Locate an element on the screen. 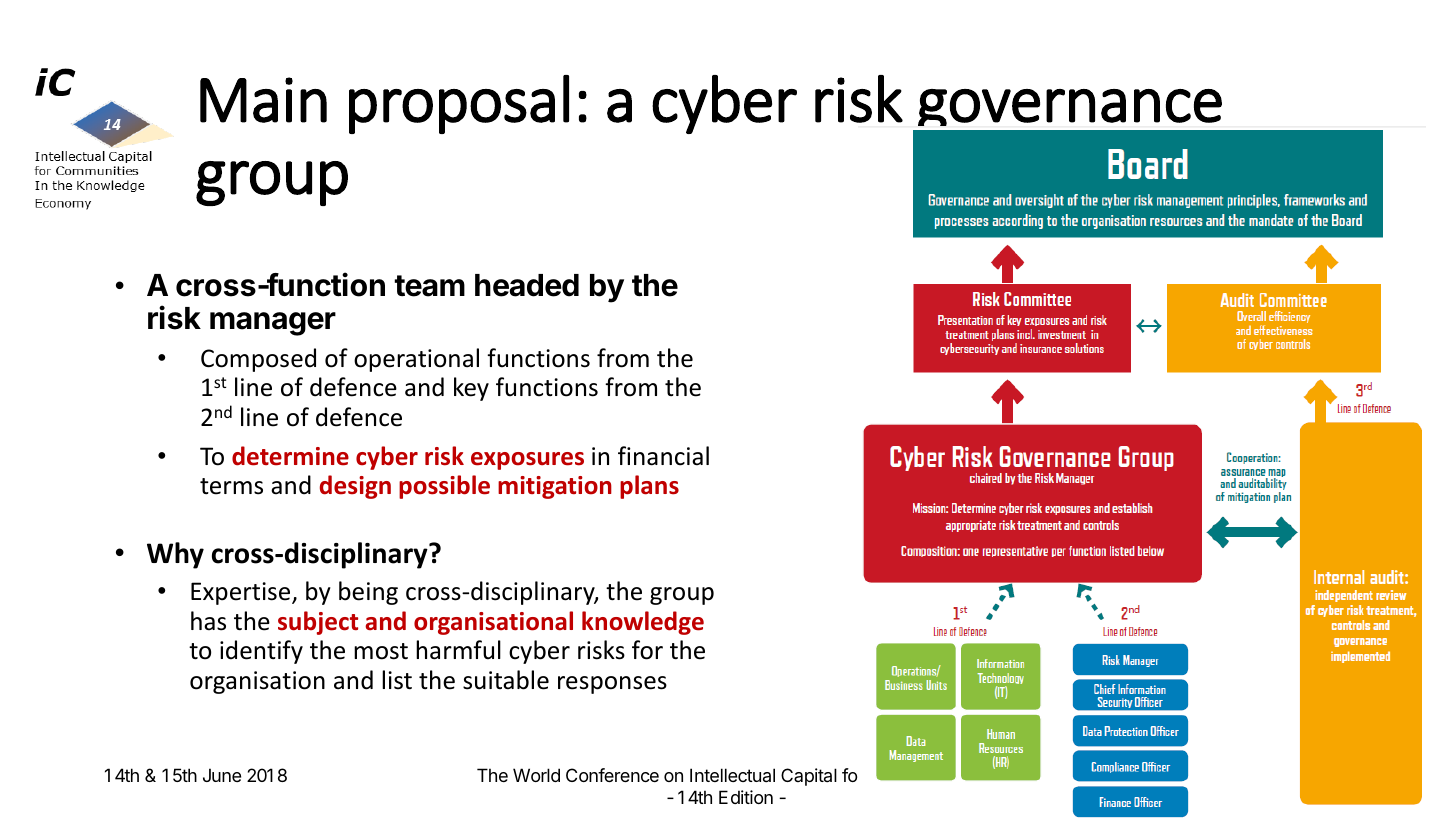  determine is located at coordinates (290, 456).
